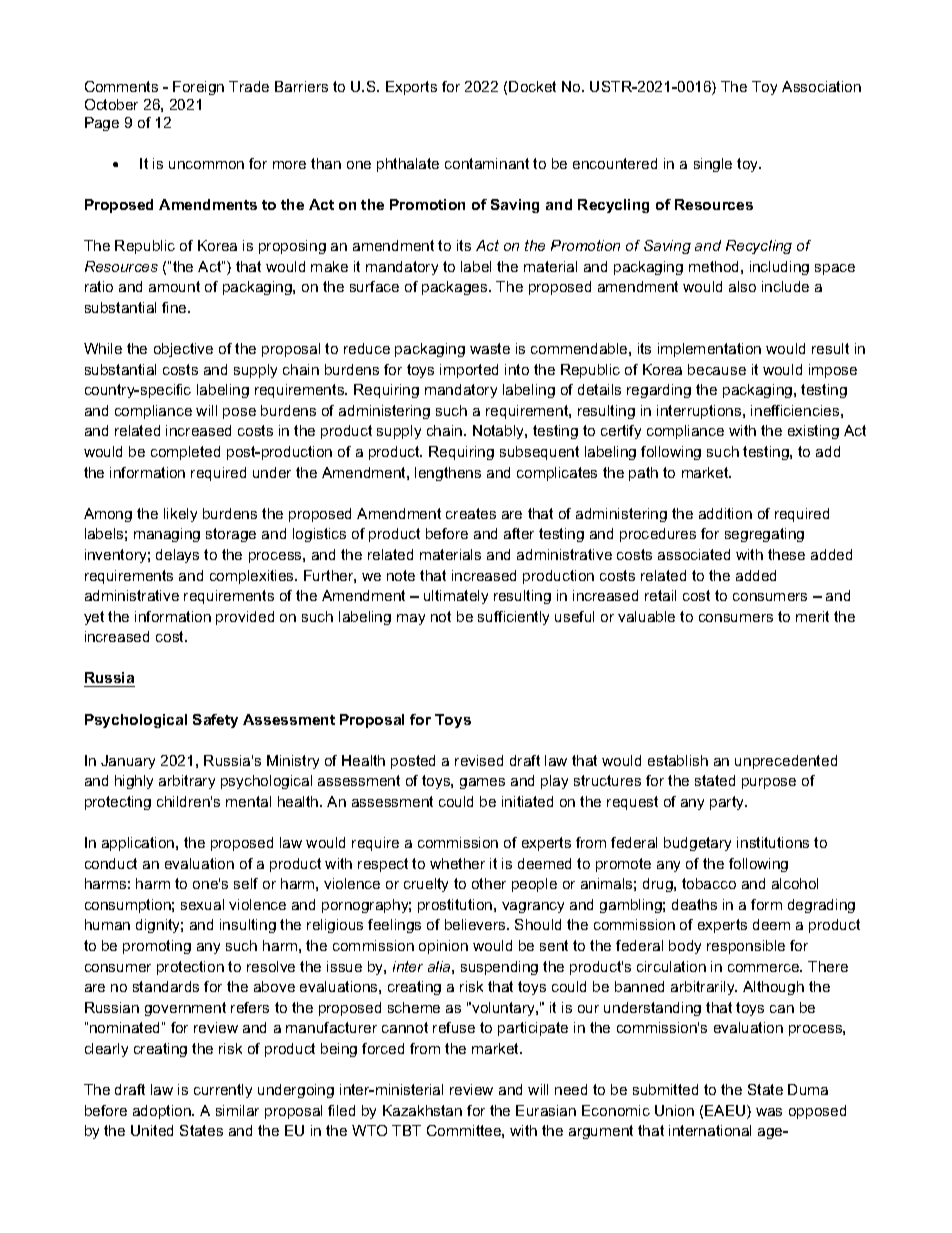 Image resolution: width=952 pixels, height=1233 pixels. I want to click on Exports, so click(411, 88).
